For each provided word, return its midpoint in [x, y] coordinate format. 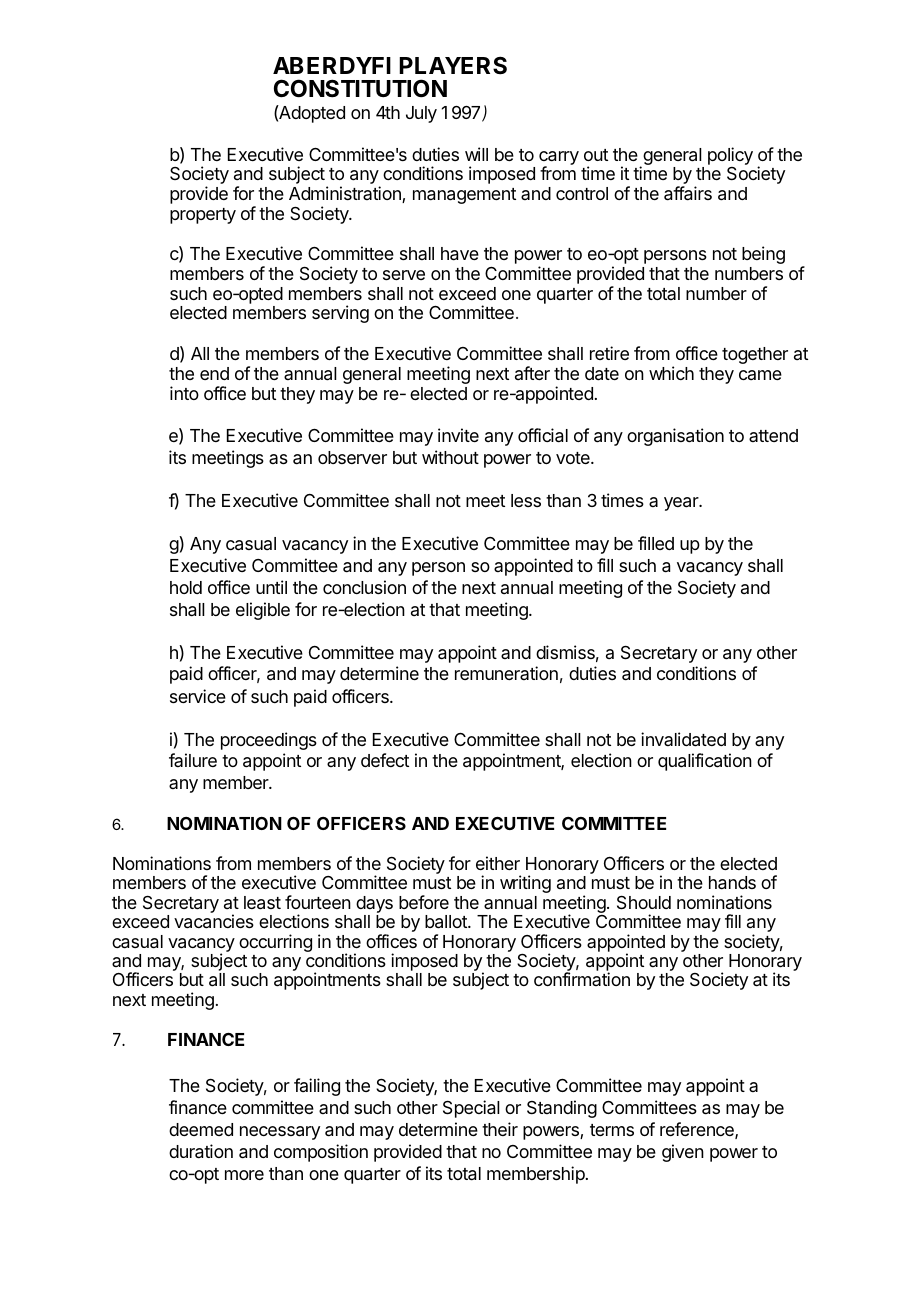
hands [732, 883]
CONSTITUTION [360, 88]
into [184, 393]
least [262, 903]
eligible [263, 611]
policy [730, 157]
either [498, 863]
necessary [280, 1133]
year [682, 504]
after [532, 373]
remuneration [506, 673]
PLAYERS [453, 65]
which [671, 373]
